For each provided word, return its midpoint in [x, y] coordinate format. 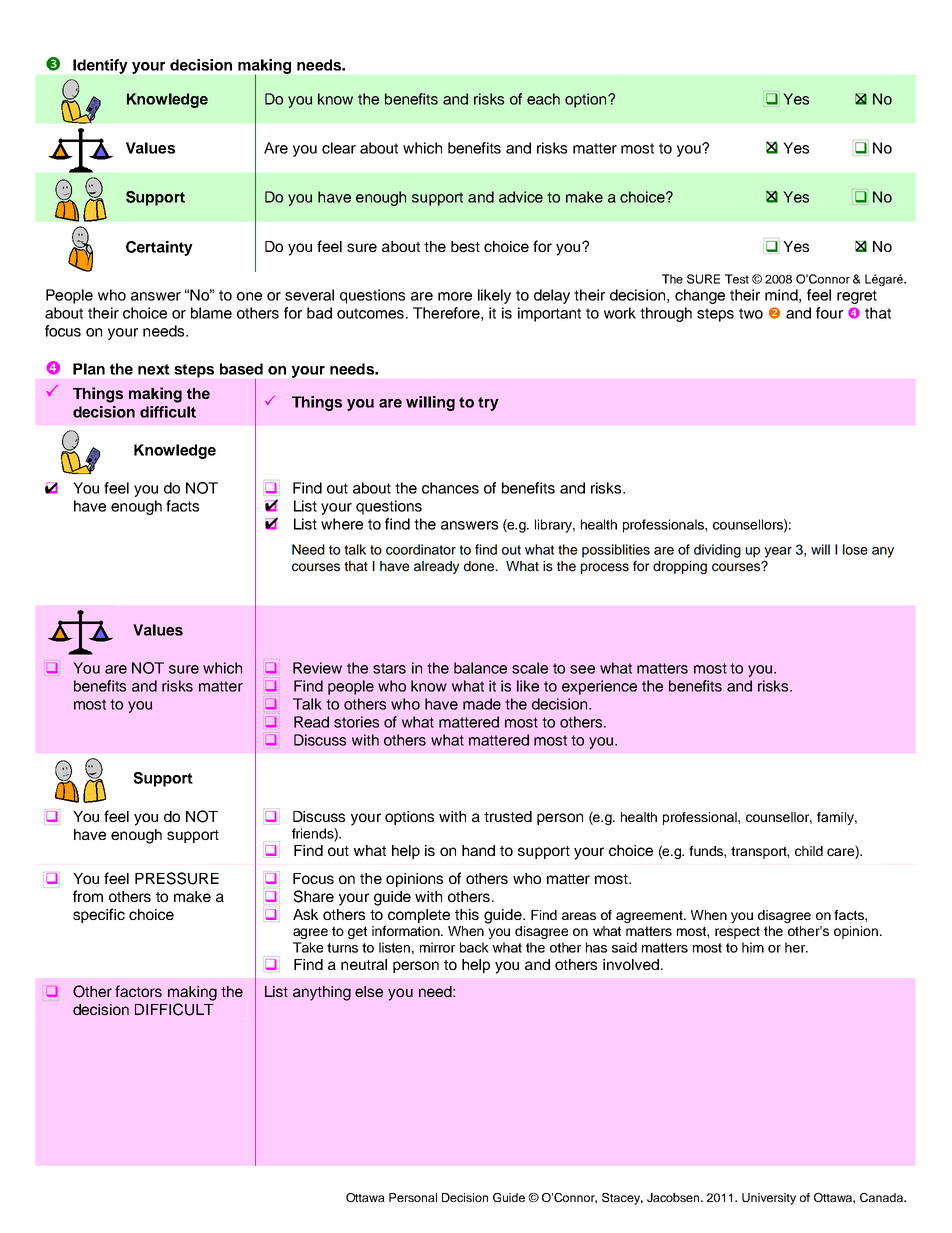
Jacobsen [674, 1197]
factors [138, 991]
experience [599, 687]
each [543, 99]
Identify [100, 66]
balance [480, 668]
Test [737, 279]
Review [317, 668]
